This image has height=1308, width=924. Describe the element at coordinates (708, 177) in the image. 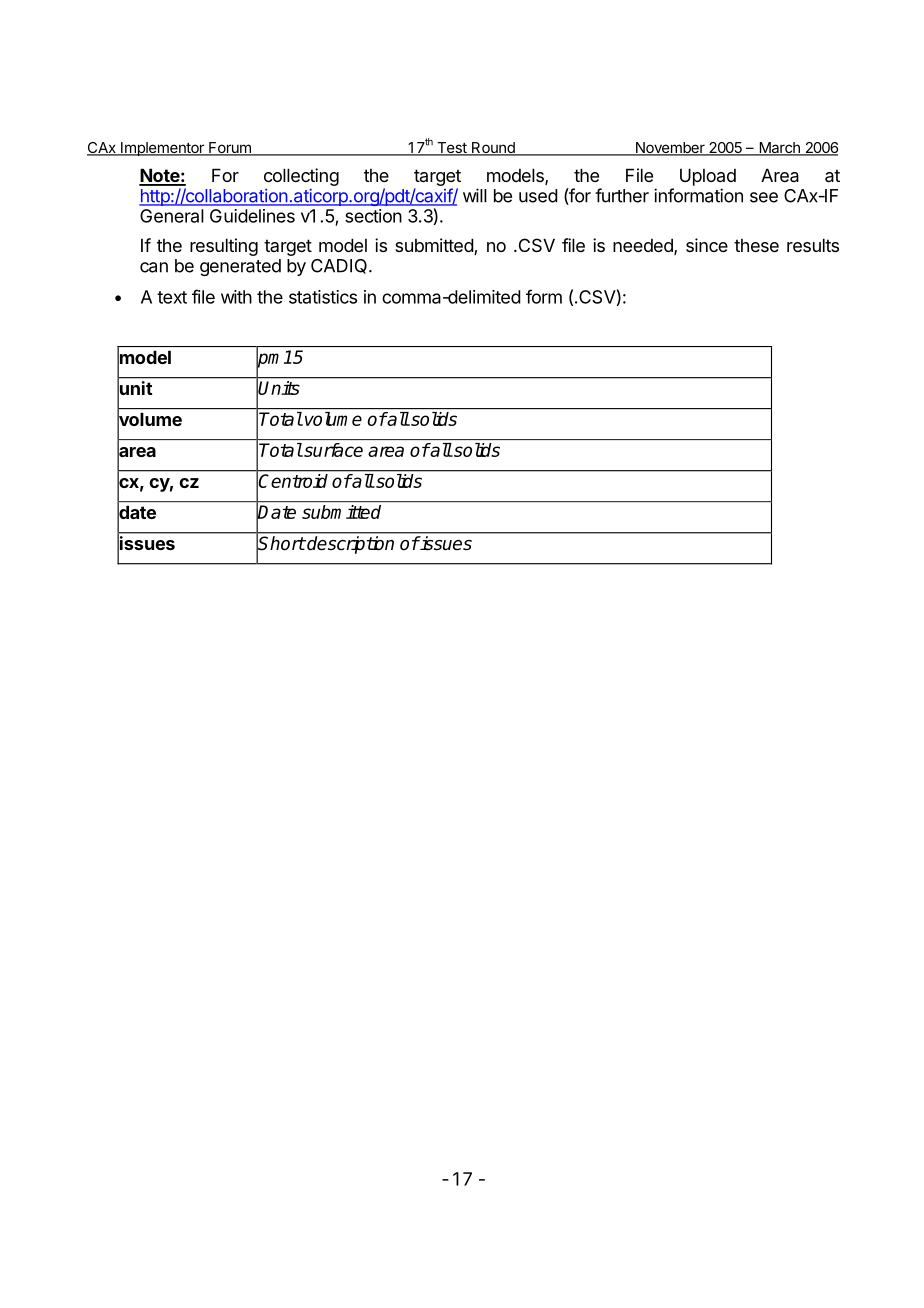

I see `Upload` at that location.
